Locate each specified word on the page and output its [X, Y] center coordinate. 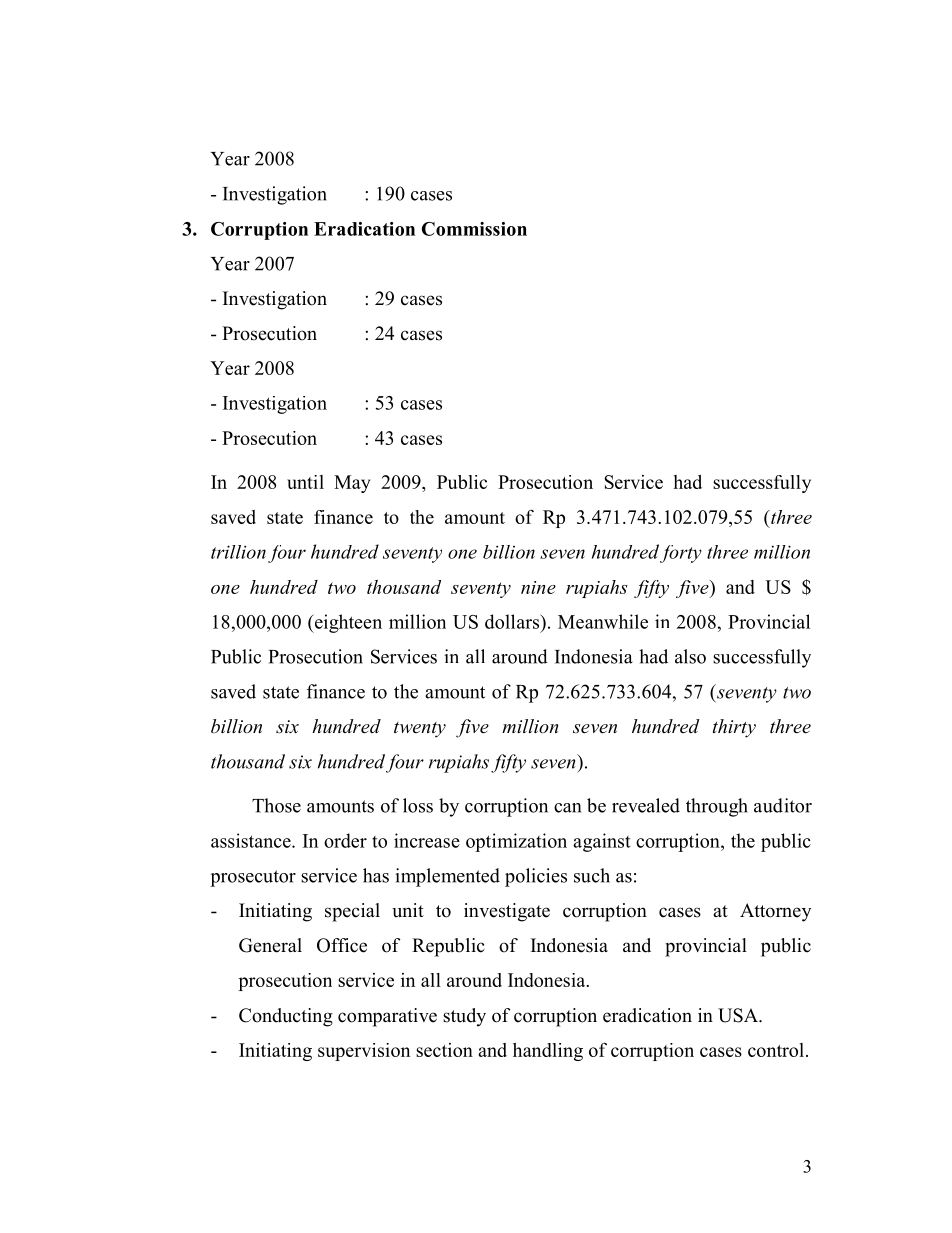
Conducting [286, 1017]
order [345, 840]
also [690, 656]
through [717, 807]
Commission [474, 229]
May [352, 484]
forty [681, 554]
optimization [516, 842]
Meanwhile [603, 621]
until [305, 482]
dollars [513, 621]
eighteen [347, 623]
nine [538, 587]
